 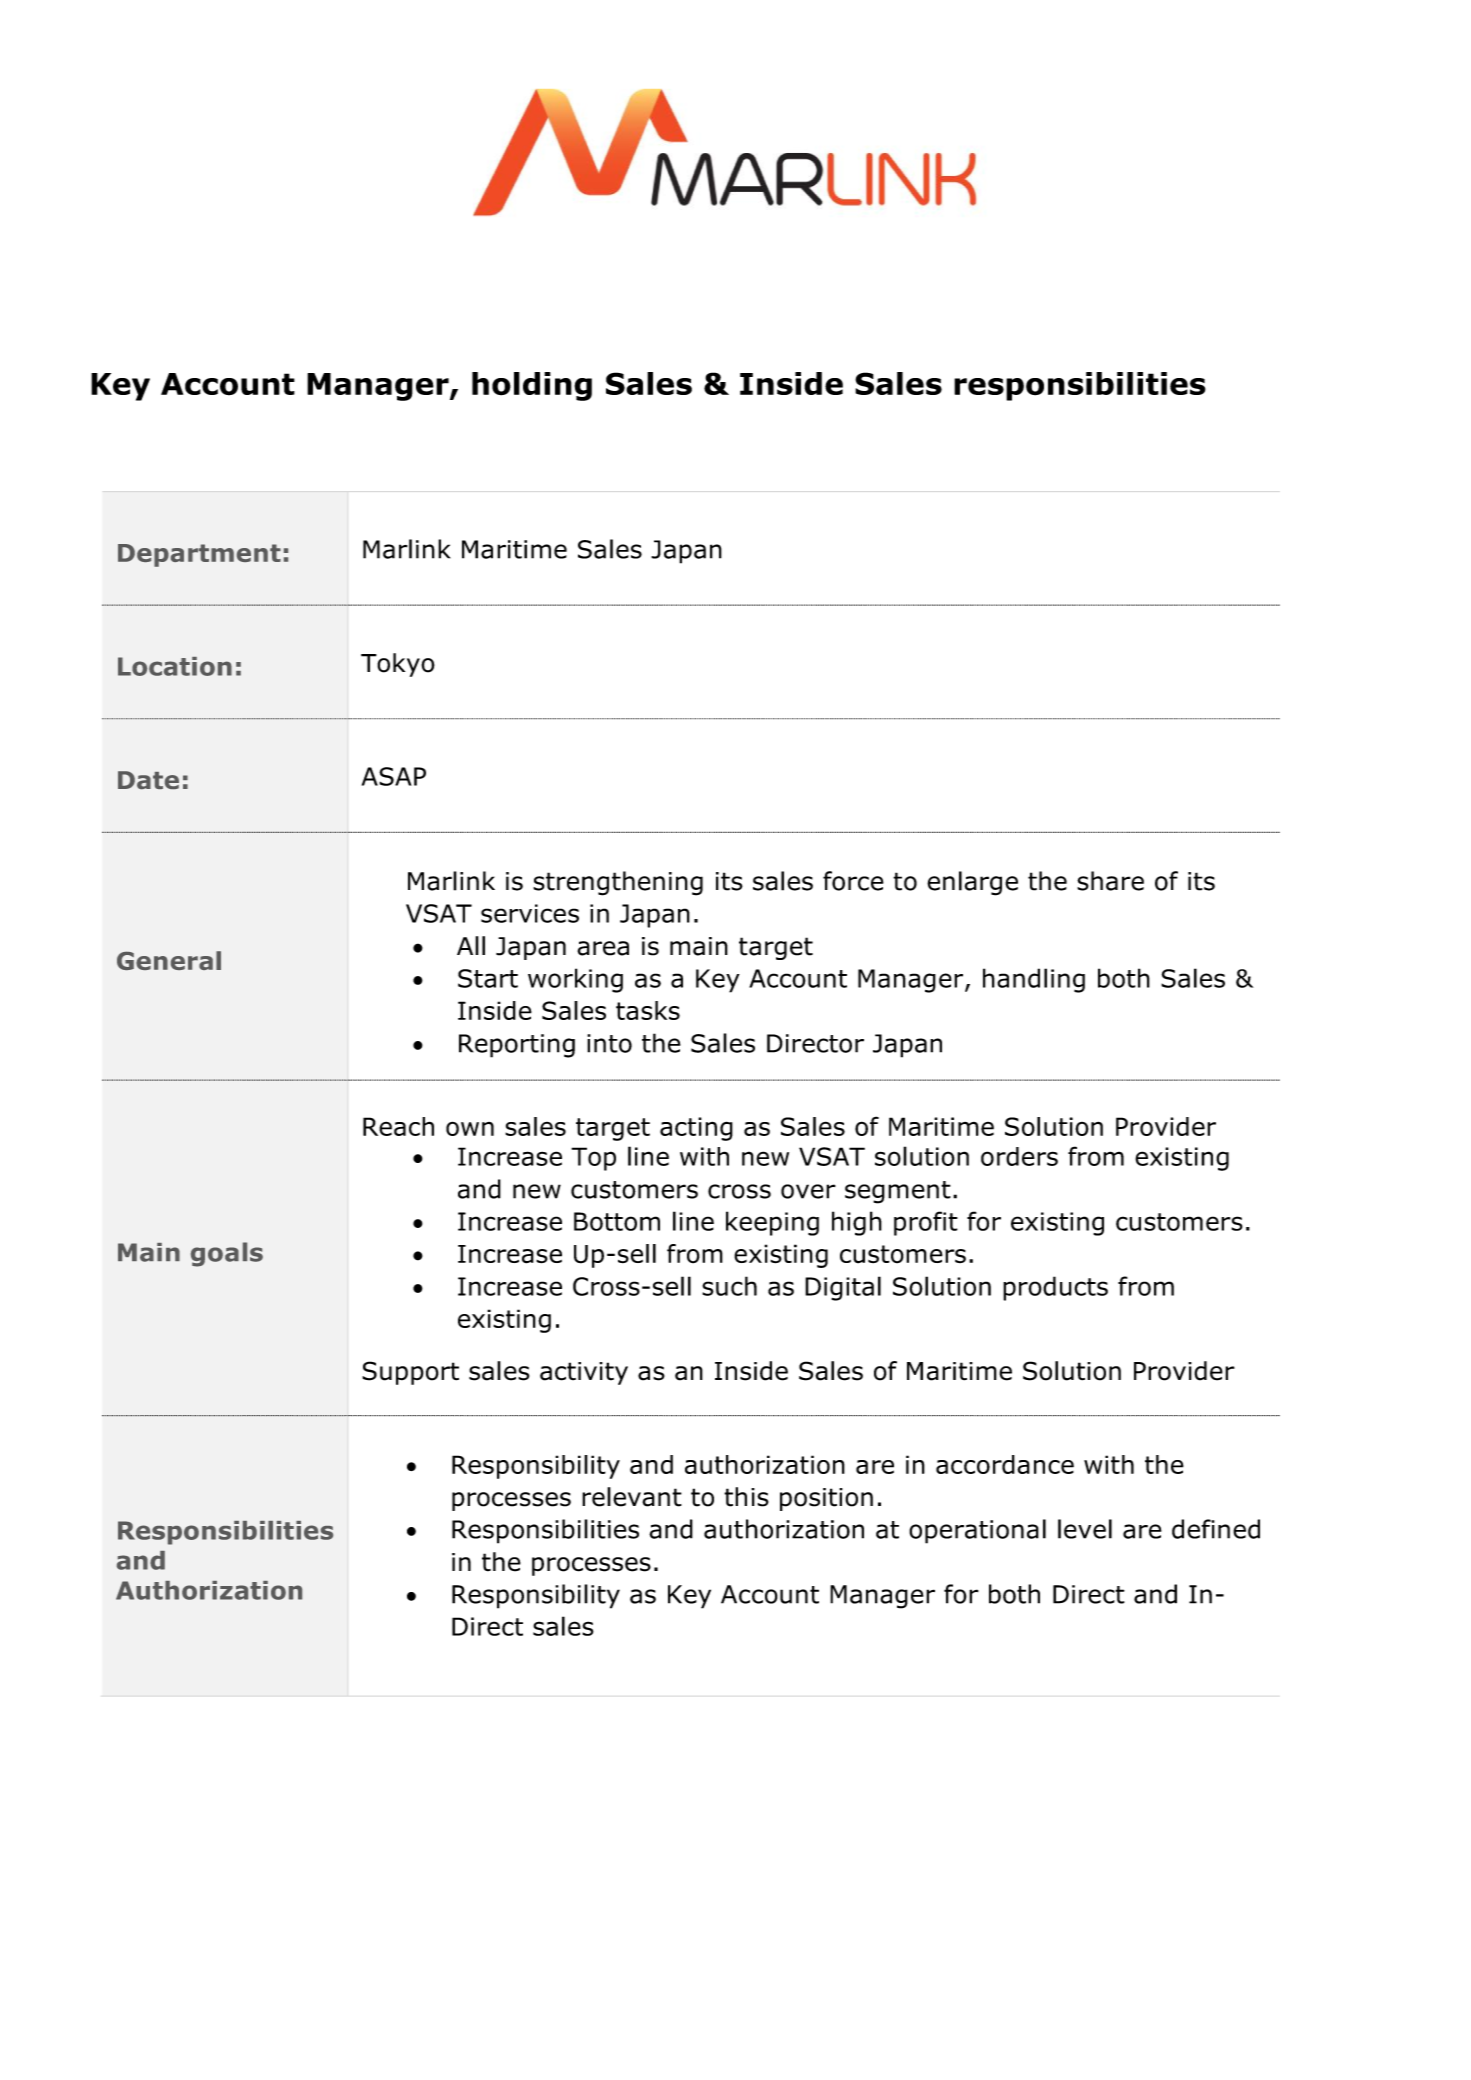 I want to click on holding, so click(x=532, y=386).
